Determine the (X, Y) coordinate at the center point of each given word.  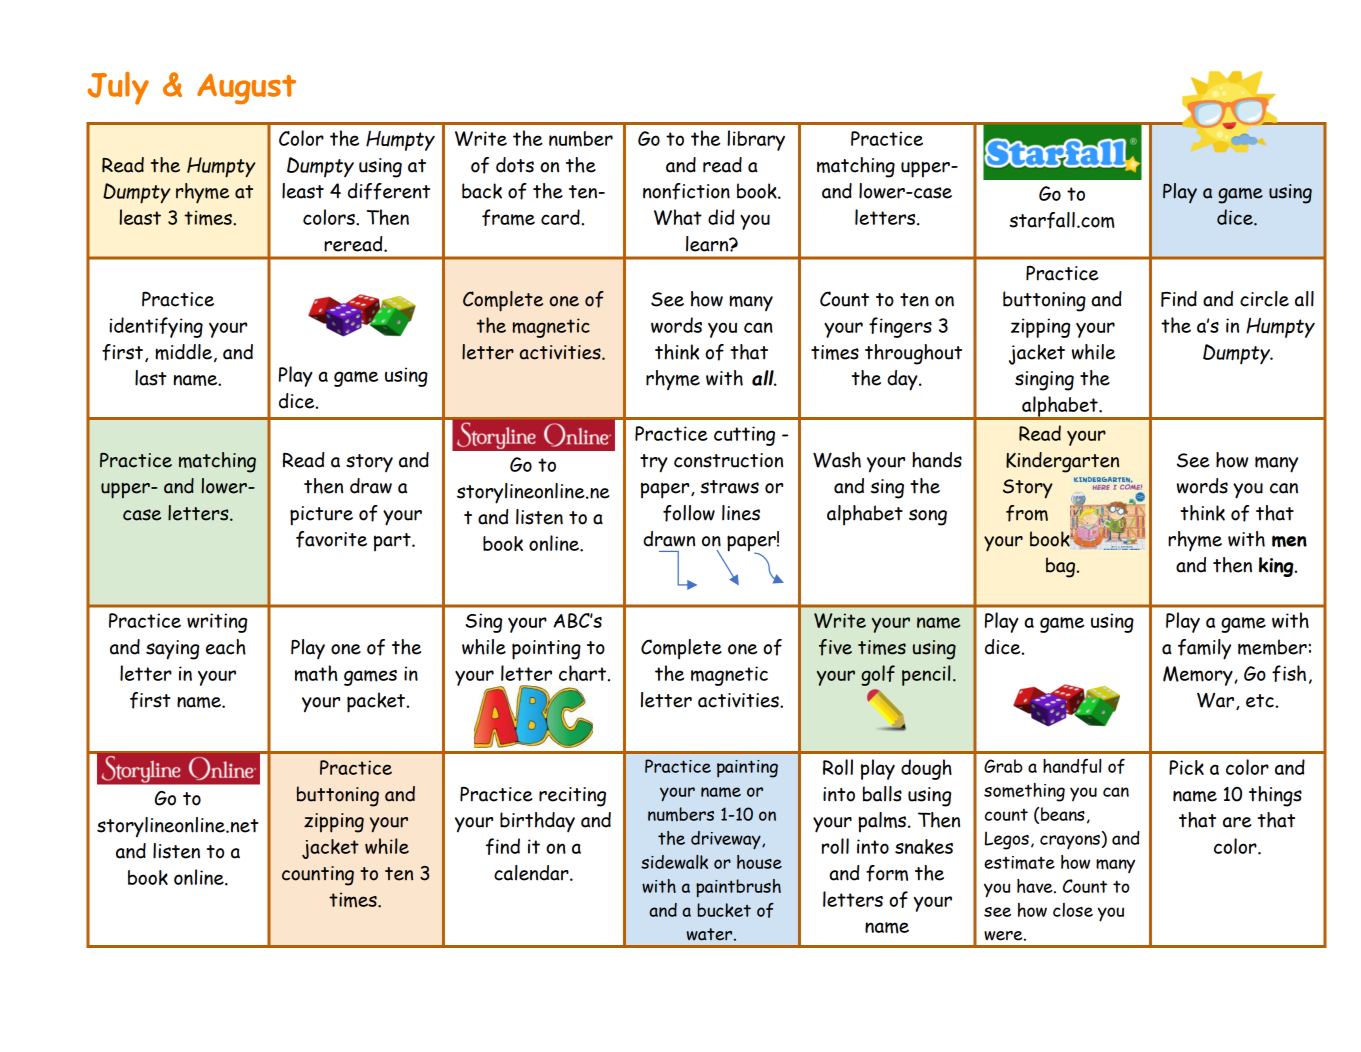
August (246, 89)
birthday (537, 822)
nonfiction (686, 191)
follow (689, 513)
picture (321, 516)
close (1073, 910)
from (1027, 513)
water (711, 934)
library (756, 140)
